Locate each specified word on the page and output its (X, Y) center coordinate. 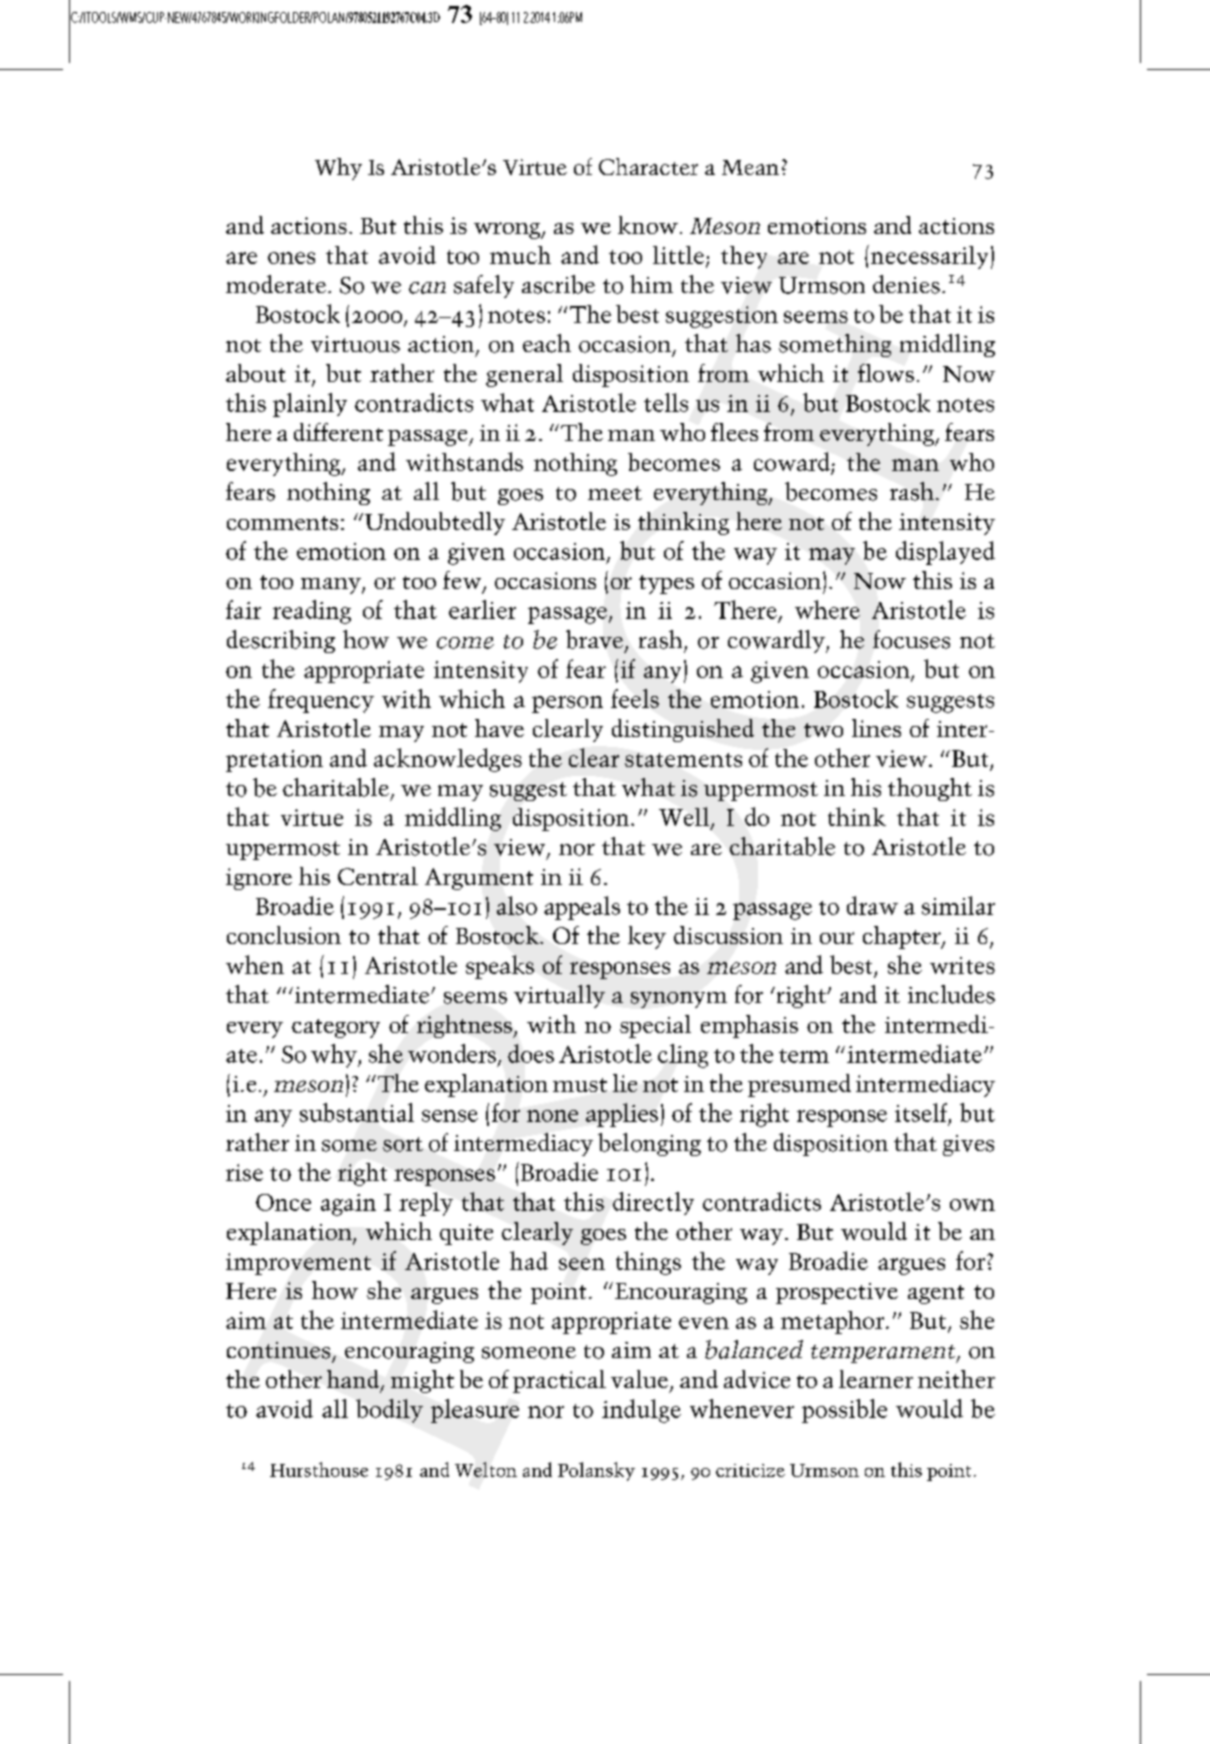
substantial (357, 1112)
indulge (641, 1411)
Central (378, 876)
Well (685, 817)
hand (354, 1380)
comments (282, 523)
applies (622, 1115)
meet (615, 493)
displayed (945, 553)
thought (930, 789)
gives (968, 1145)
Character (648, 166)
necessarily (928, 257)
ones (291, 258)
